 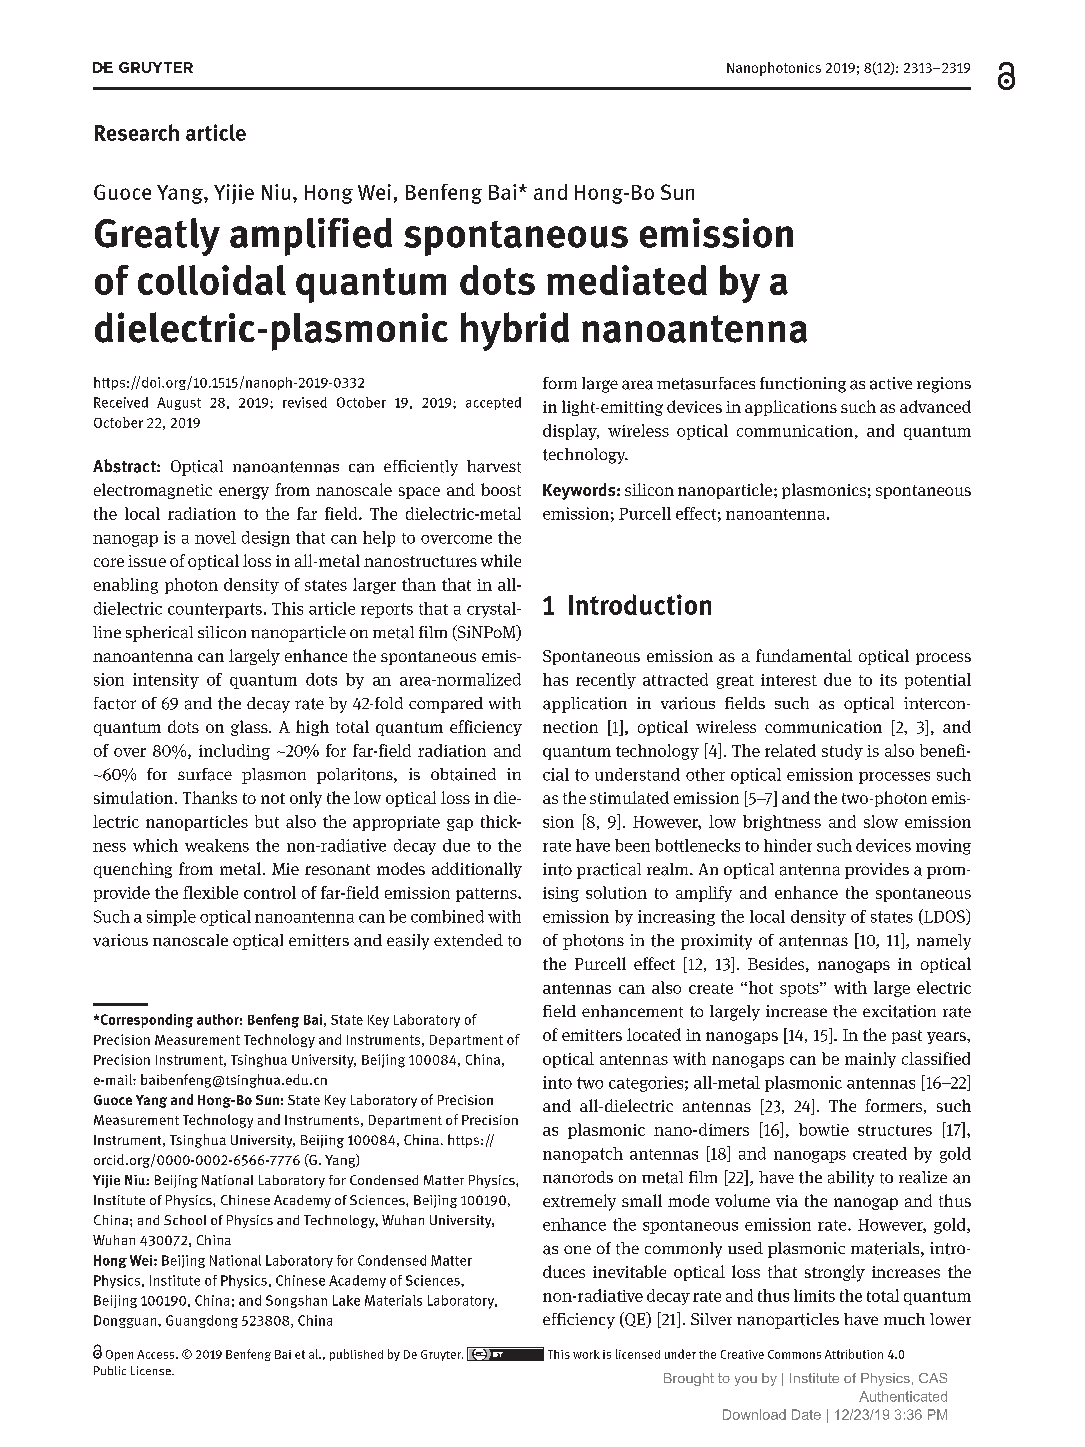 I want to click on bowtie, so click(x=824, y=1129).
